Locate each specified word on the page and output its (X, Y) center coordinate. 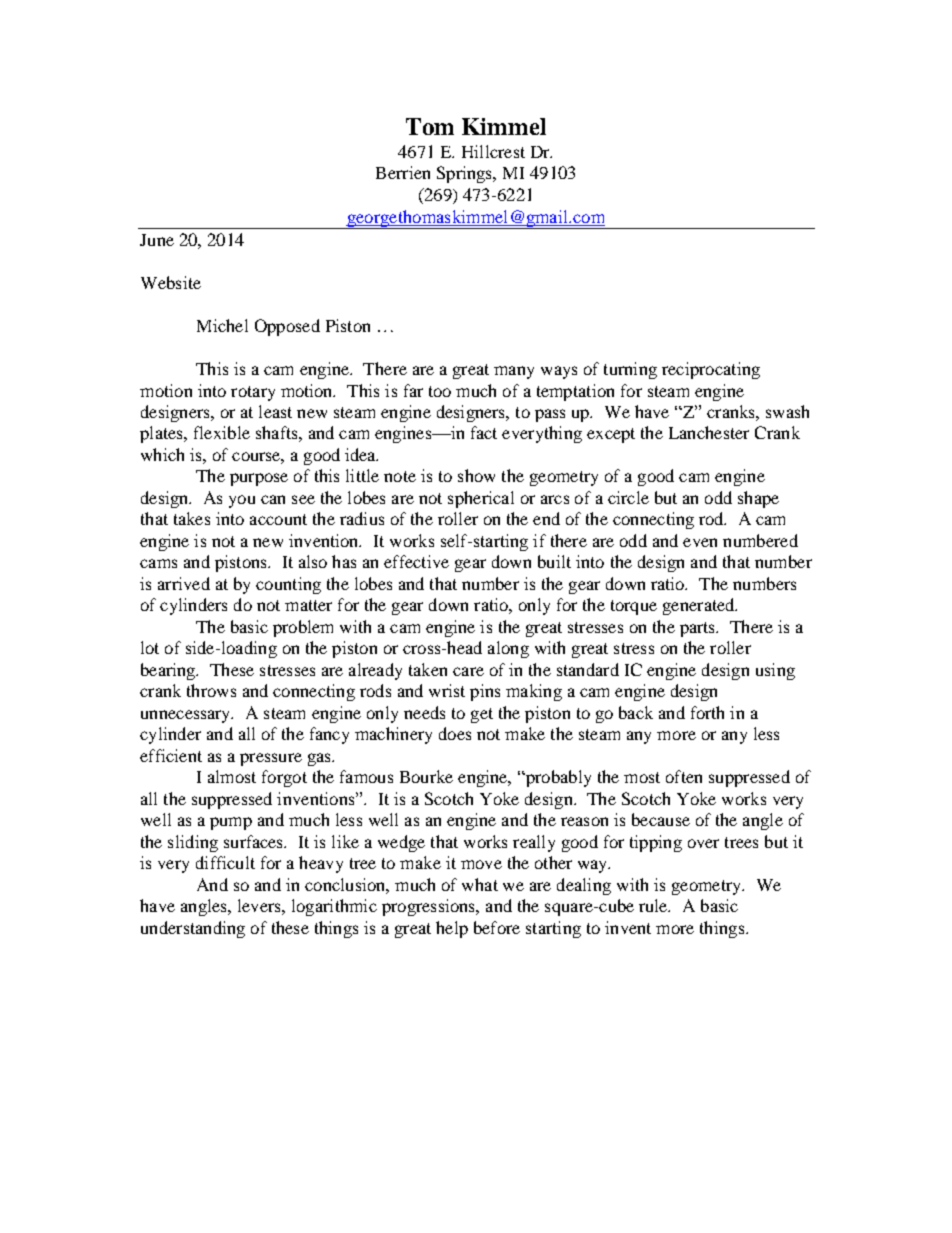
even (700, 542)
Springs (466, 174)
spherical (481, 499)
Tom (430, 126)
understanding (193, 929)
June (157, 240)
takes (192, 518)
